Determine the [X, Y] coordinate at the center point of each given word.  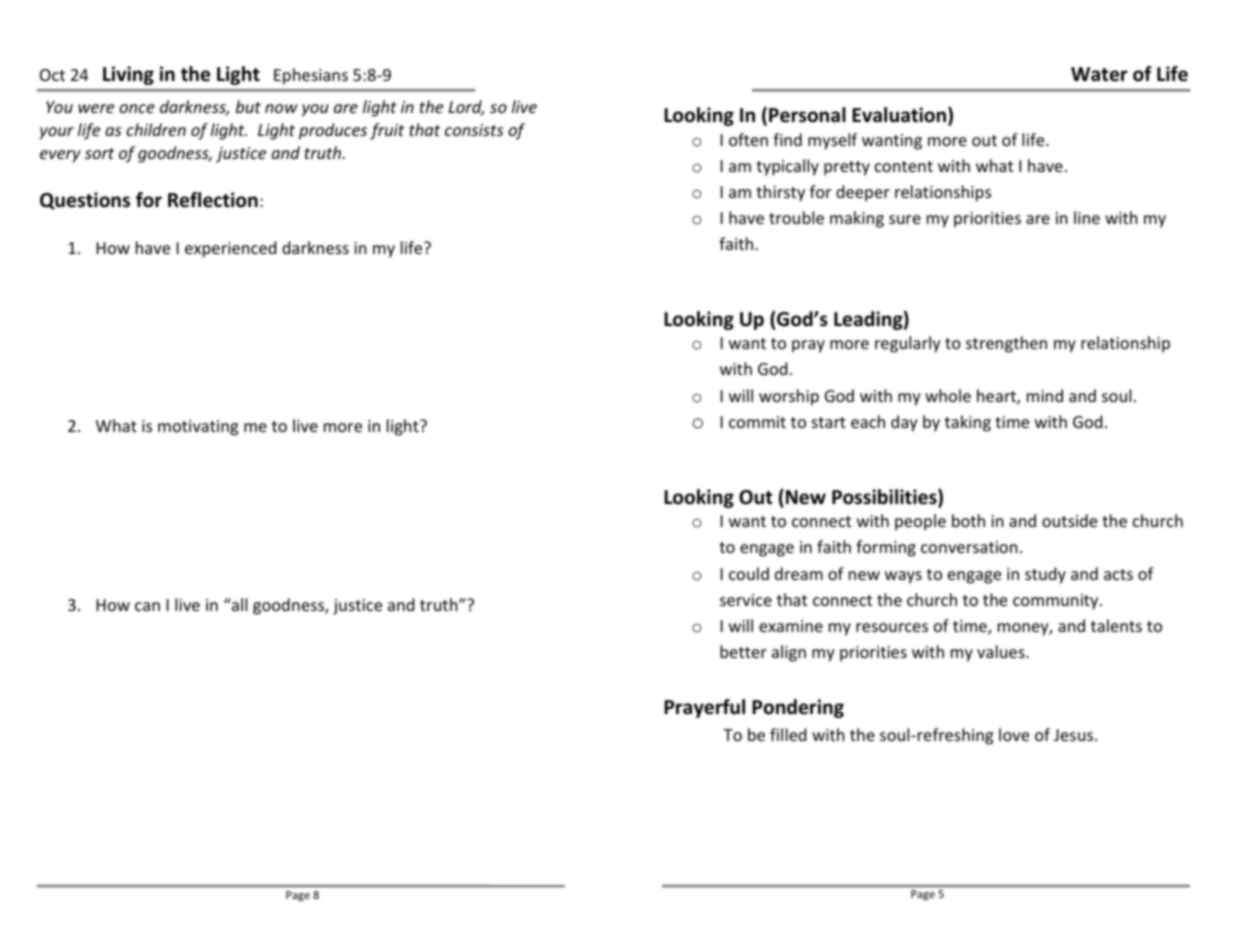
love [1014, 734]
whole [948, 395]
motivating [198, 428]
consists [474, 130]
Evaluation [900, 116]
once [137, 108]
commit [757, 422]
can [147, 606]
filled [788, 734]
